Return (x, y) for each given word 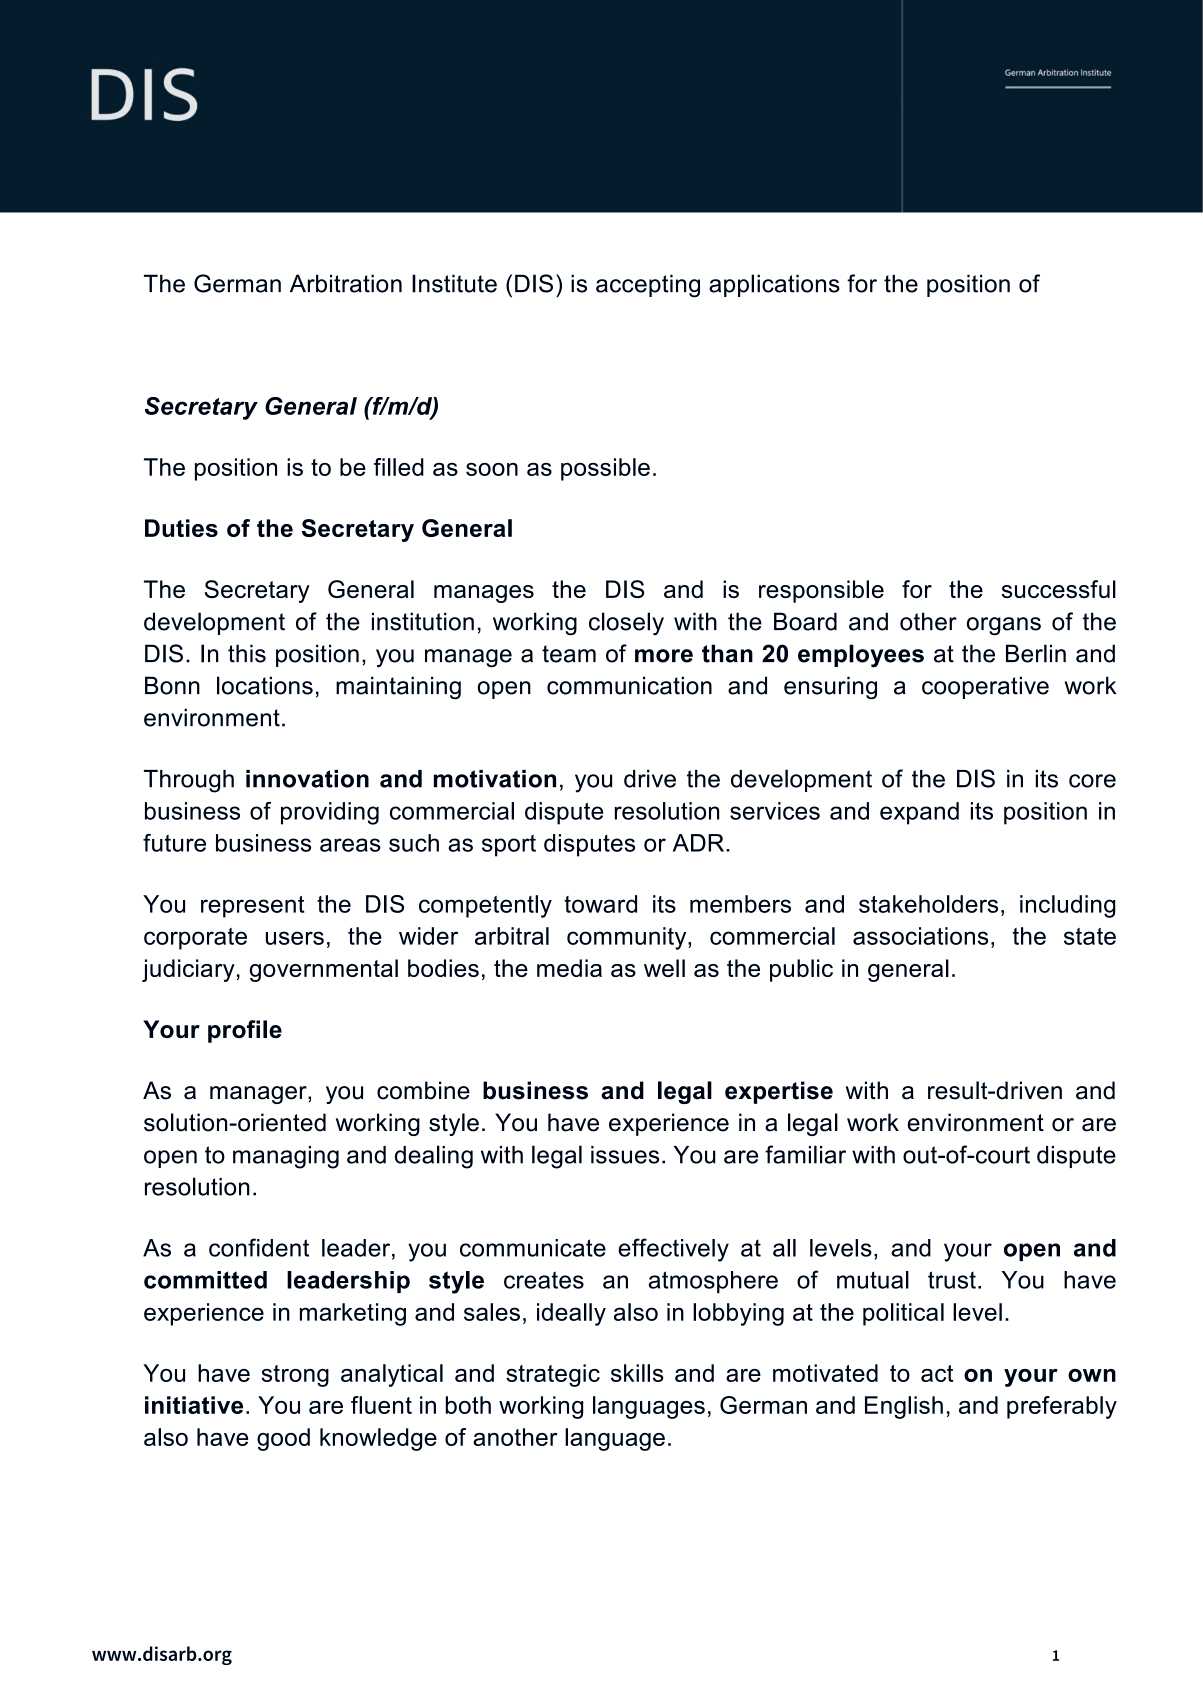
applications (774, 285)
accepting (648, 286)
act (937, 1373)
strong (295, 1376)
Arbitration (346, 283)
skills (637, 1373)
